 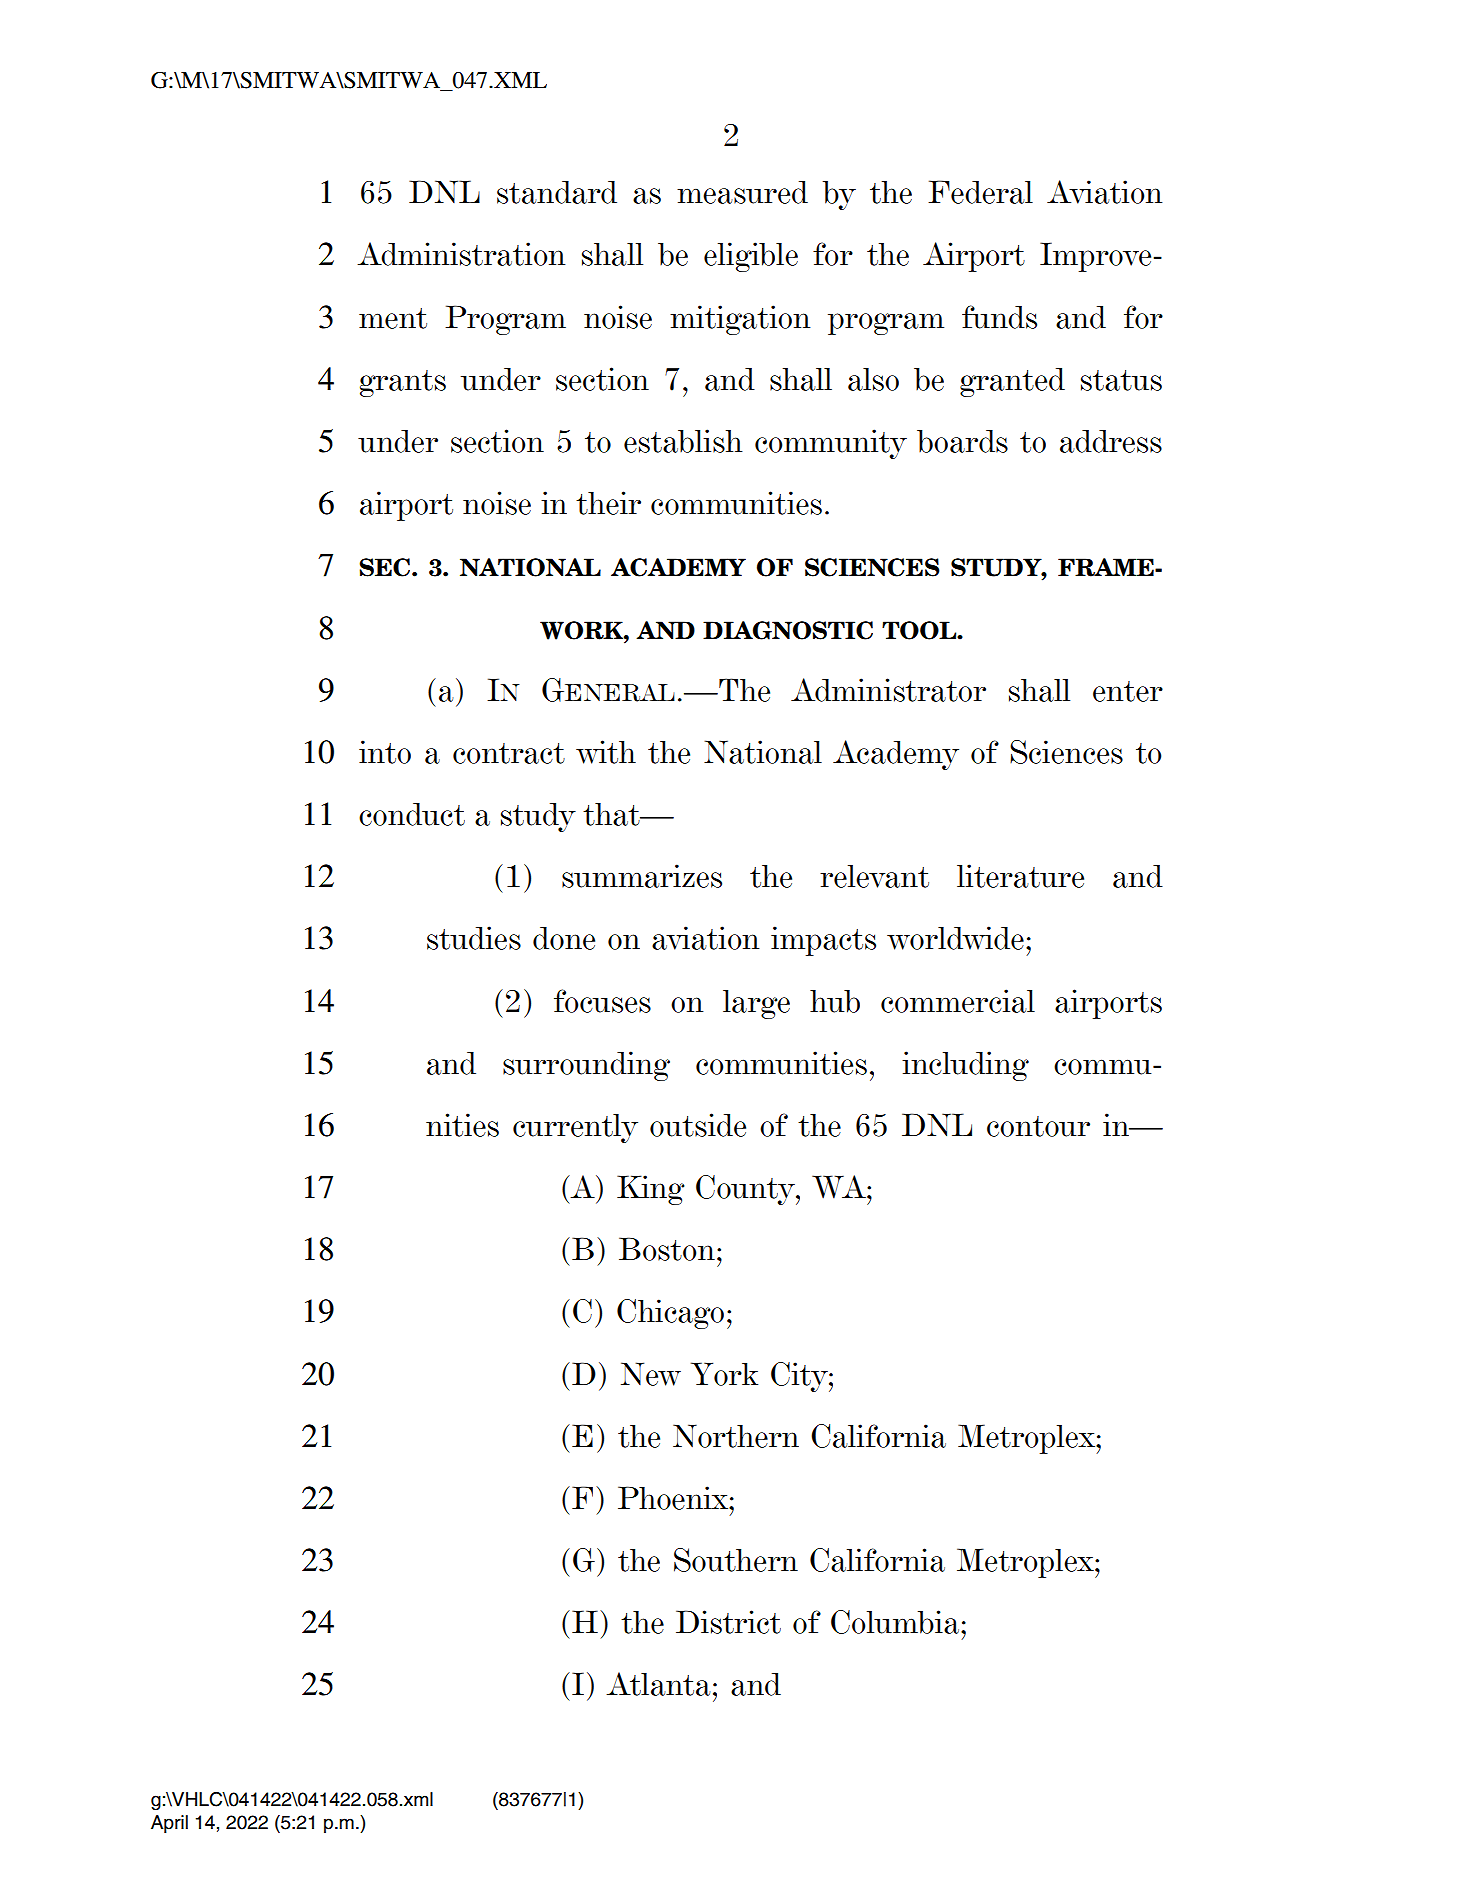 I want to click on into, so click(x=385, y=752).
